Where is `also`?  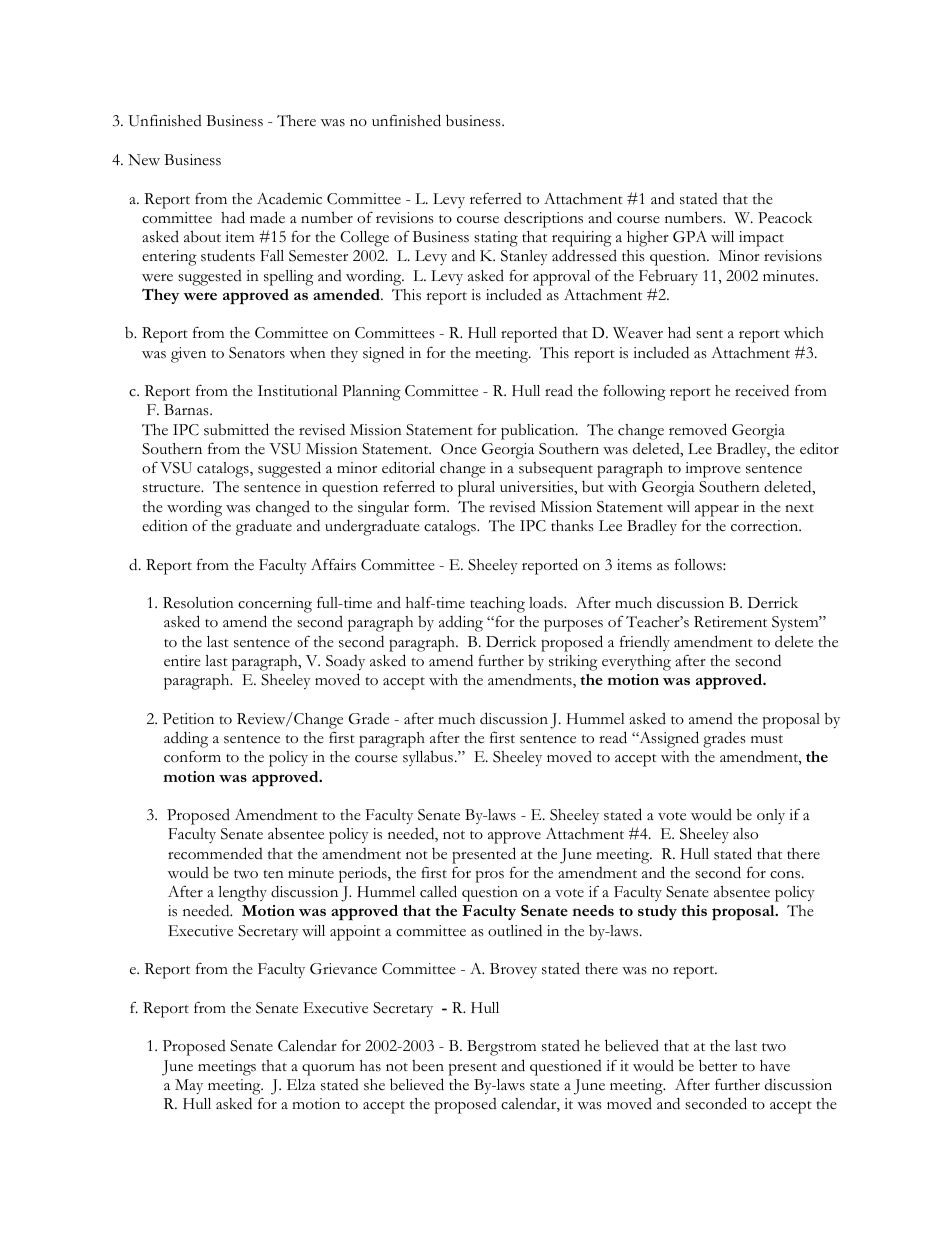
also is located at coordinates (745, 834).
